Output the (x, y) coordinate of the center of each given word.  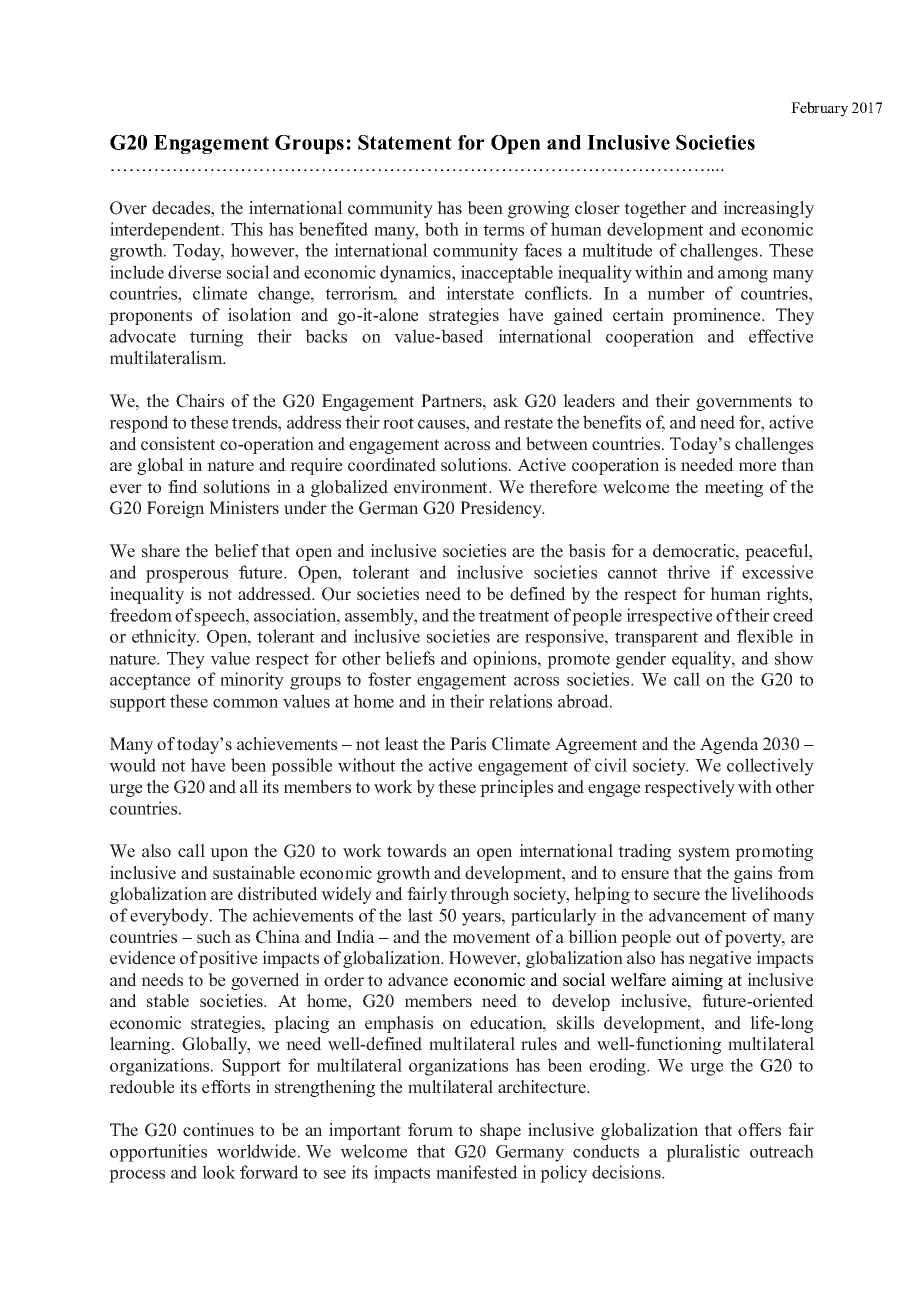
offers (759, 1130)
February (819, 109)
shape (500, 1131)
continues (218, 1130)
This (247, 229)
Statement (405, 142)
